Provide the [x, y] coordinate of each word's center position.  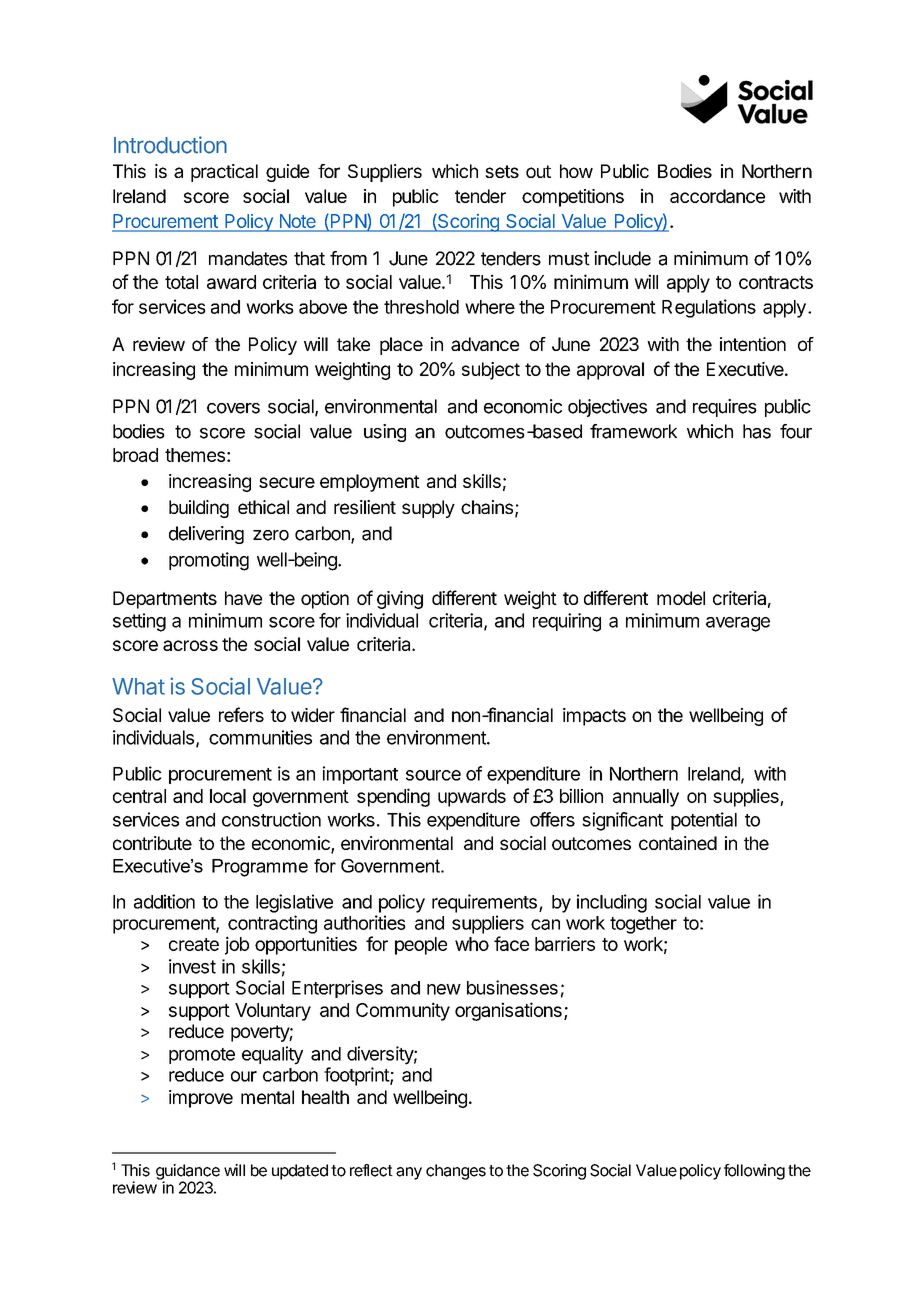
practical [224, 173]
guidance [188, 1173]
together [643, 925]
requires [725, 408]
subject [491, 371]
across [190, 645]
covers [233, 408]
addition [164, 901]
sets [502, 171]
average [738, 624]
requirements [484, 903]
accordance [717, 196]
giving [400, 600]
